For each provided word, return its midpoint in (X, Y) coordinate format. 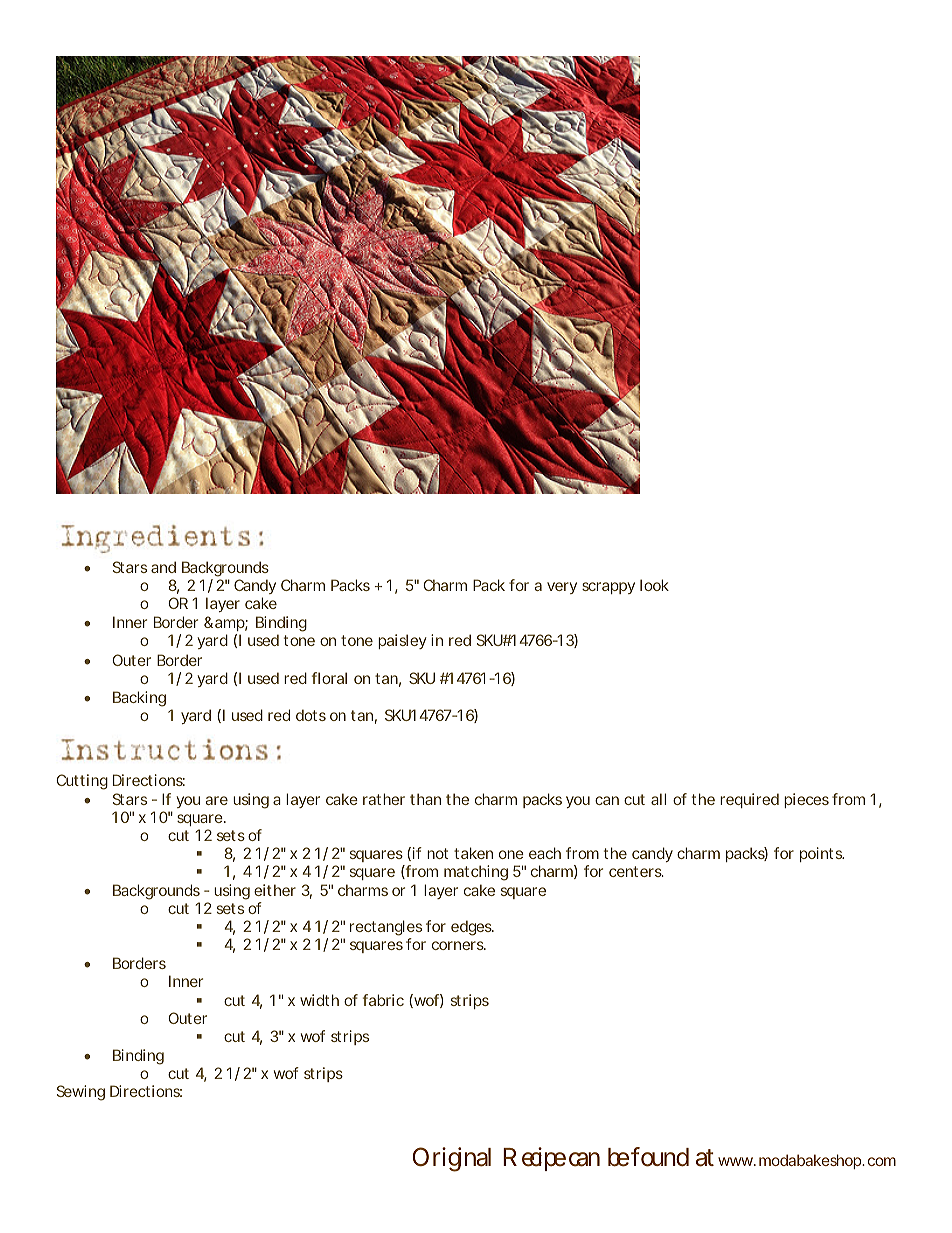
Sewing (81, 1093)
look (654, 585)
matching (476, 873)
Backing (139, 699)
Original (452, 1159)
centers (636, 871)
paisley (402, 641)
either (275, 890)
